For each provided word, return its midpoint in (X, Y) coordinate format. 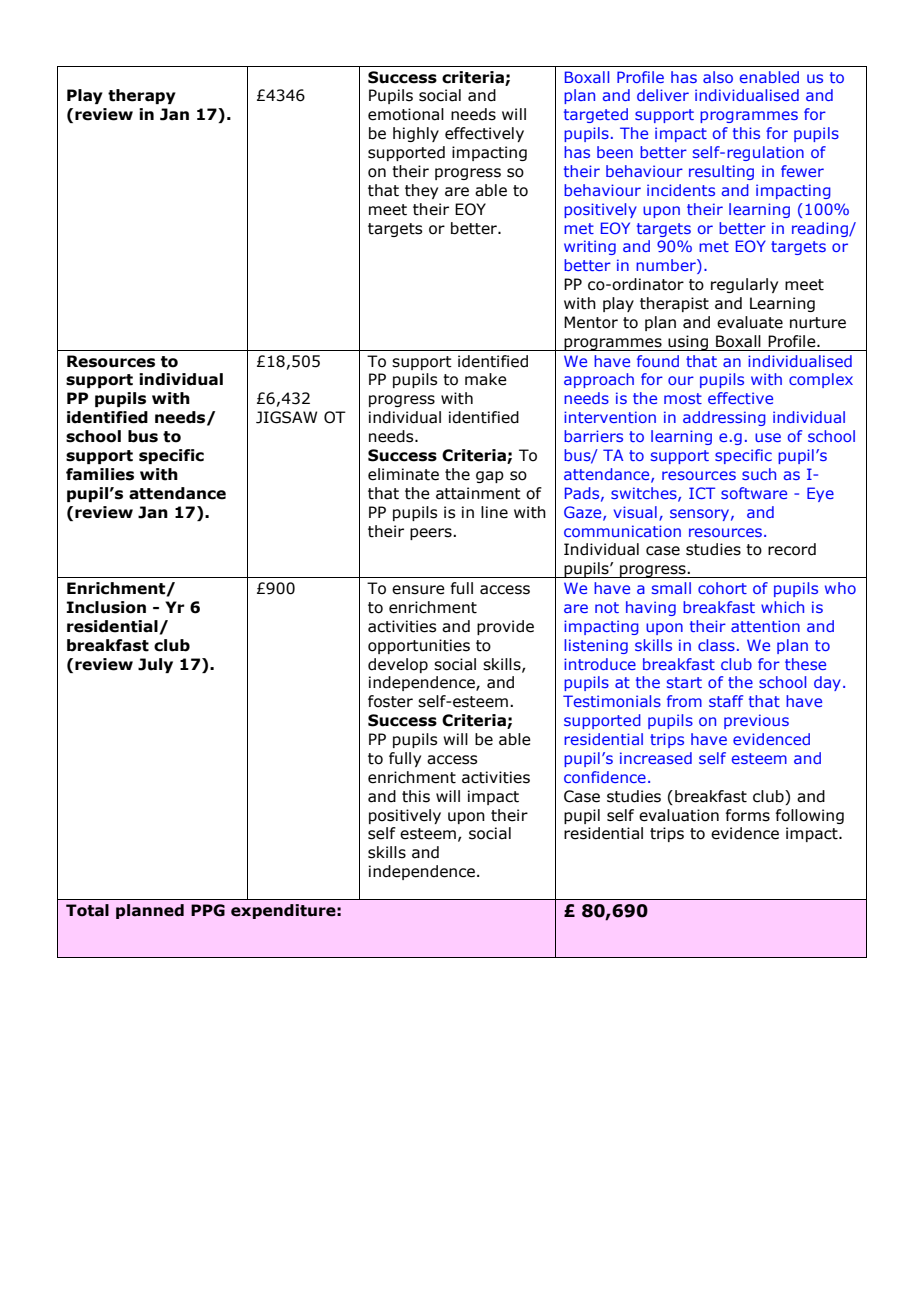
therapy (142, 96)
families (100, 474)
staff (726, 701)
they (421, 191)
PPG (208, 910)
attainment (478, 493)
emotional (406, 114)
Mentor (591, 322)
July (155, 665)
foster (390, 701)
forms (747, 815)
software (754, 493)
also (718, 77)
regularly (744, 285)
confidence (605, 777)
